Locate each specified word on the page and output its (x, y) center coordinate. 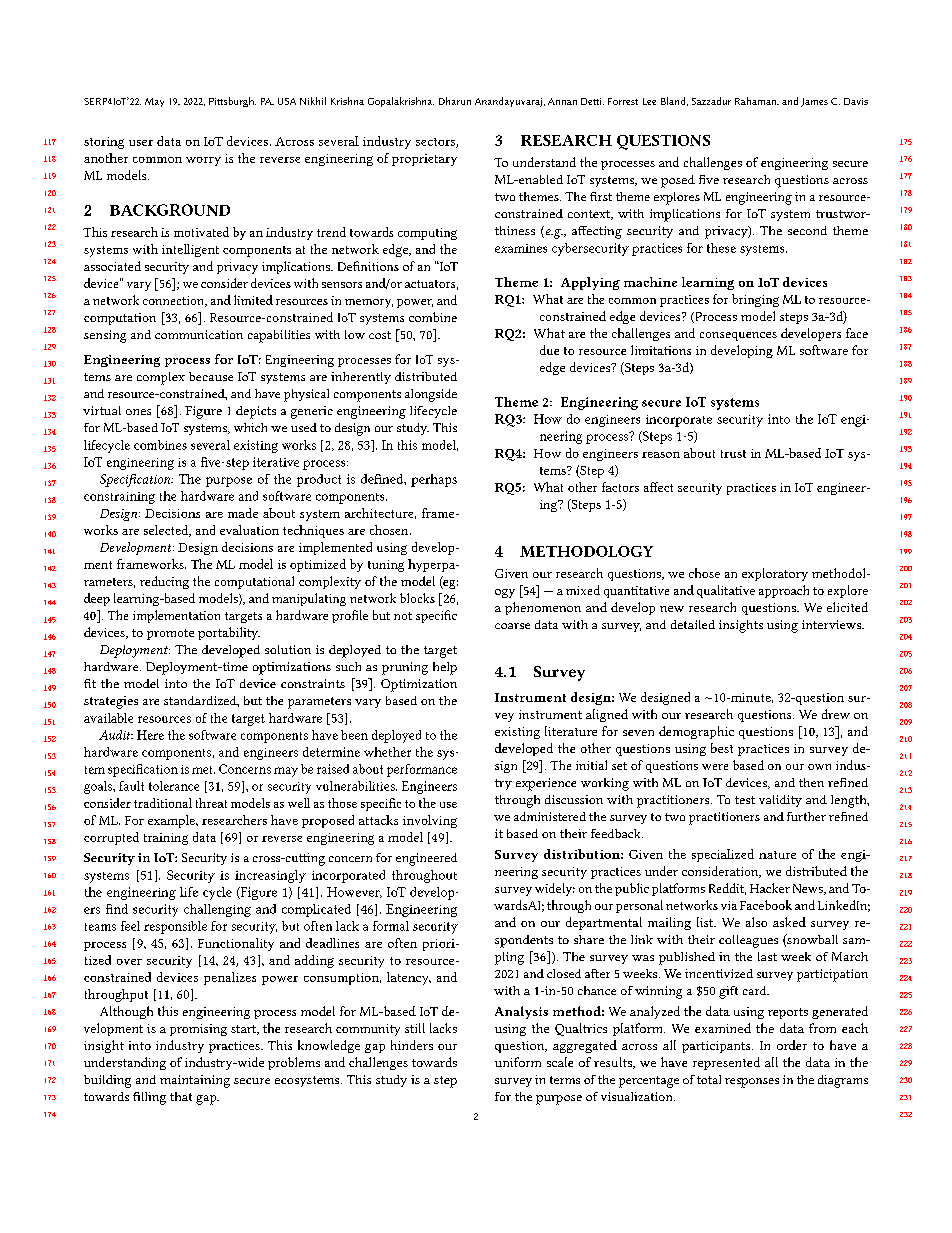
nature (777, 855)
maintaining (195, 1081)
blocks (417, 598)
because (211, 376)
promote (170, 634)
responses (752, 1083)
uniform (518, 1062)
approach (784, 591)
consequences (738, 336)
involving (430, 821)
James (814, 102)
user (141, 143)
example (172, 821)
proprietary (424, 160)
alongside (431, 395)
